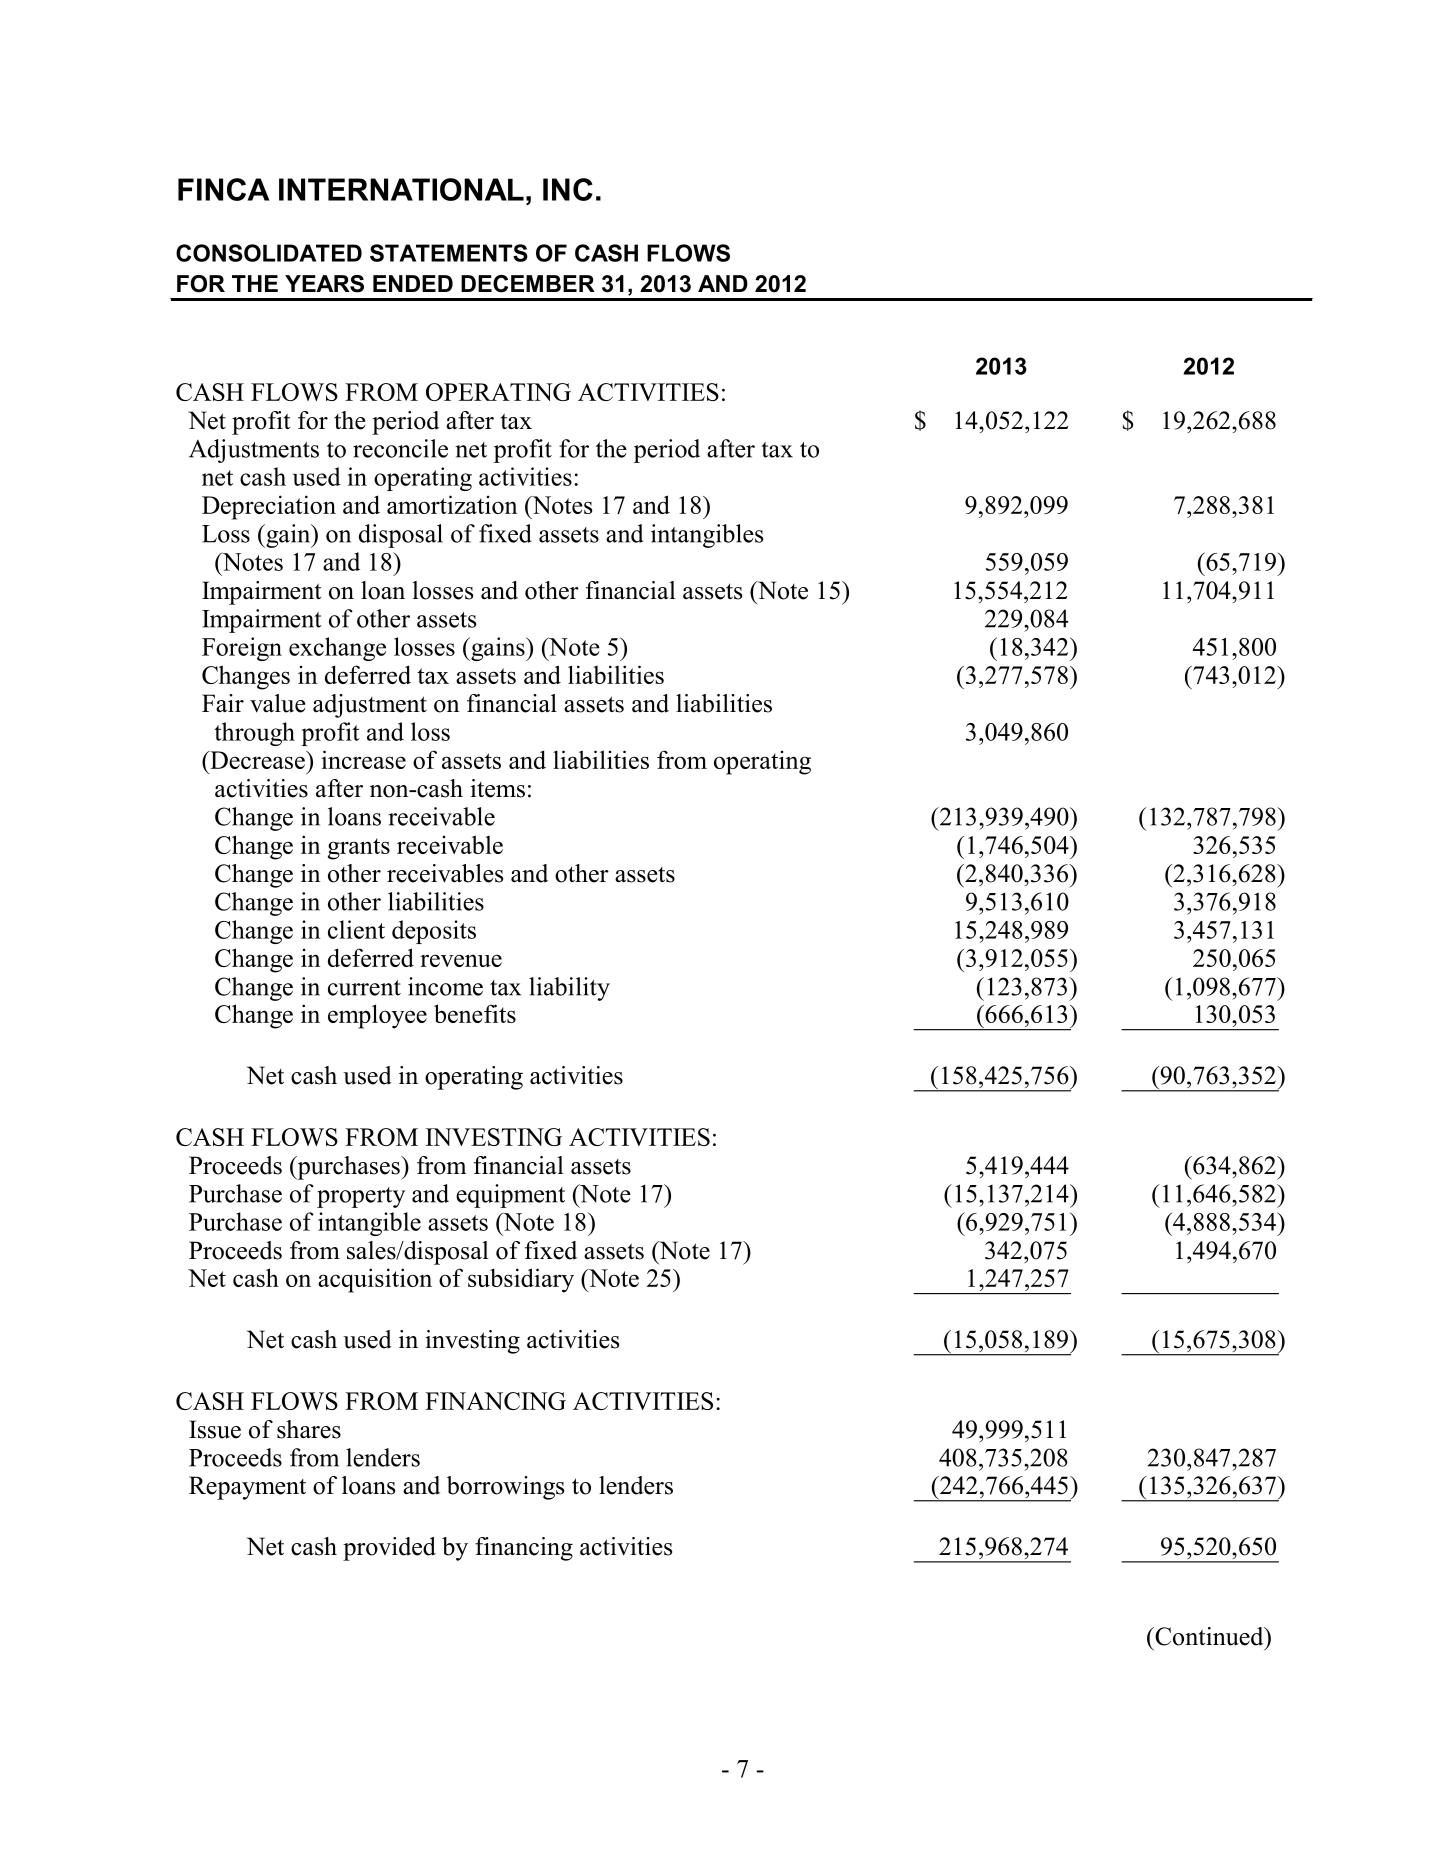  Describe the element at coordinates (361, 1197) in the document. I see `property` at that location.
